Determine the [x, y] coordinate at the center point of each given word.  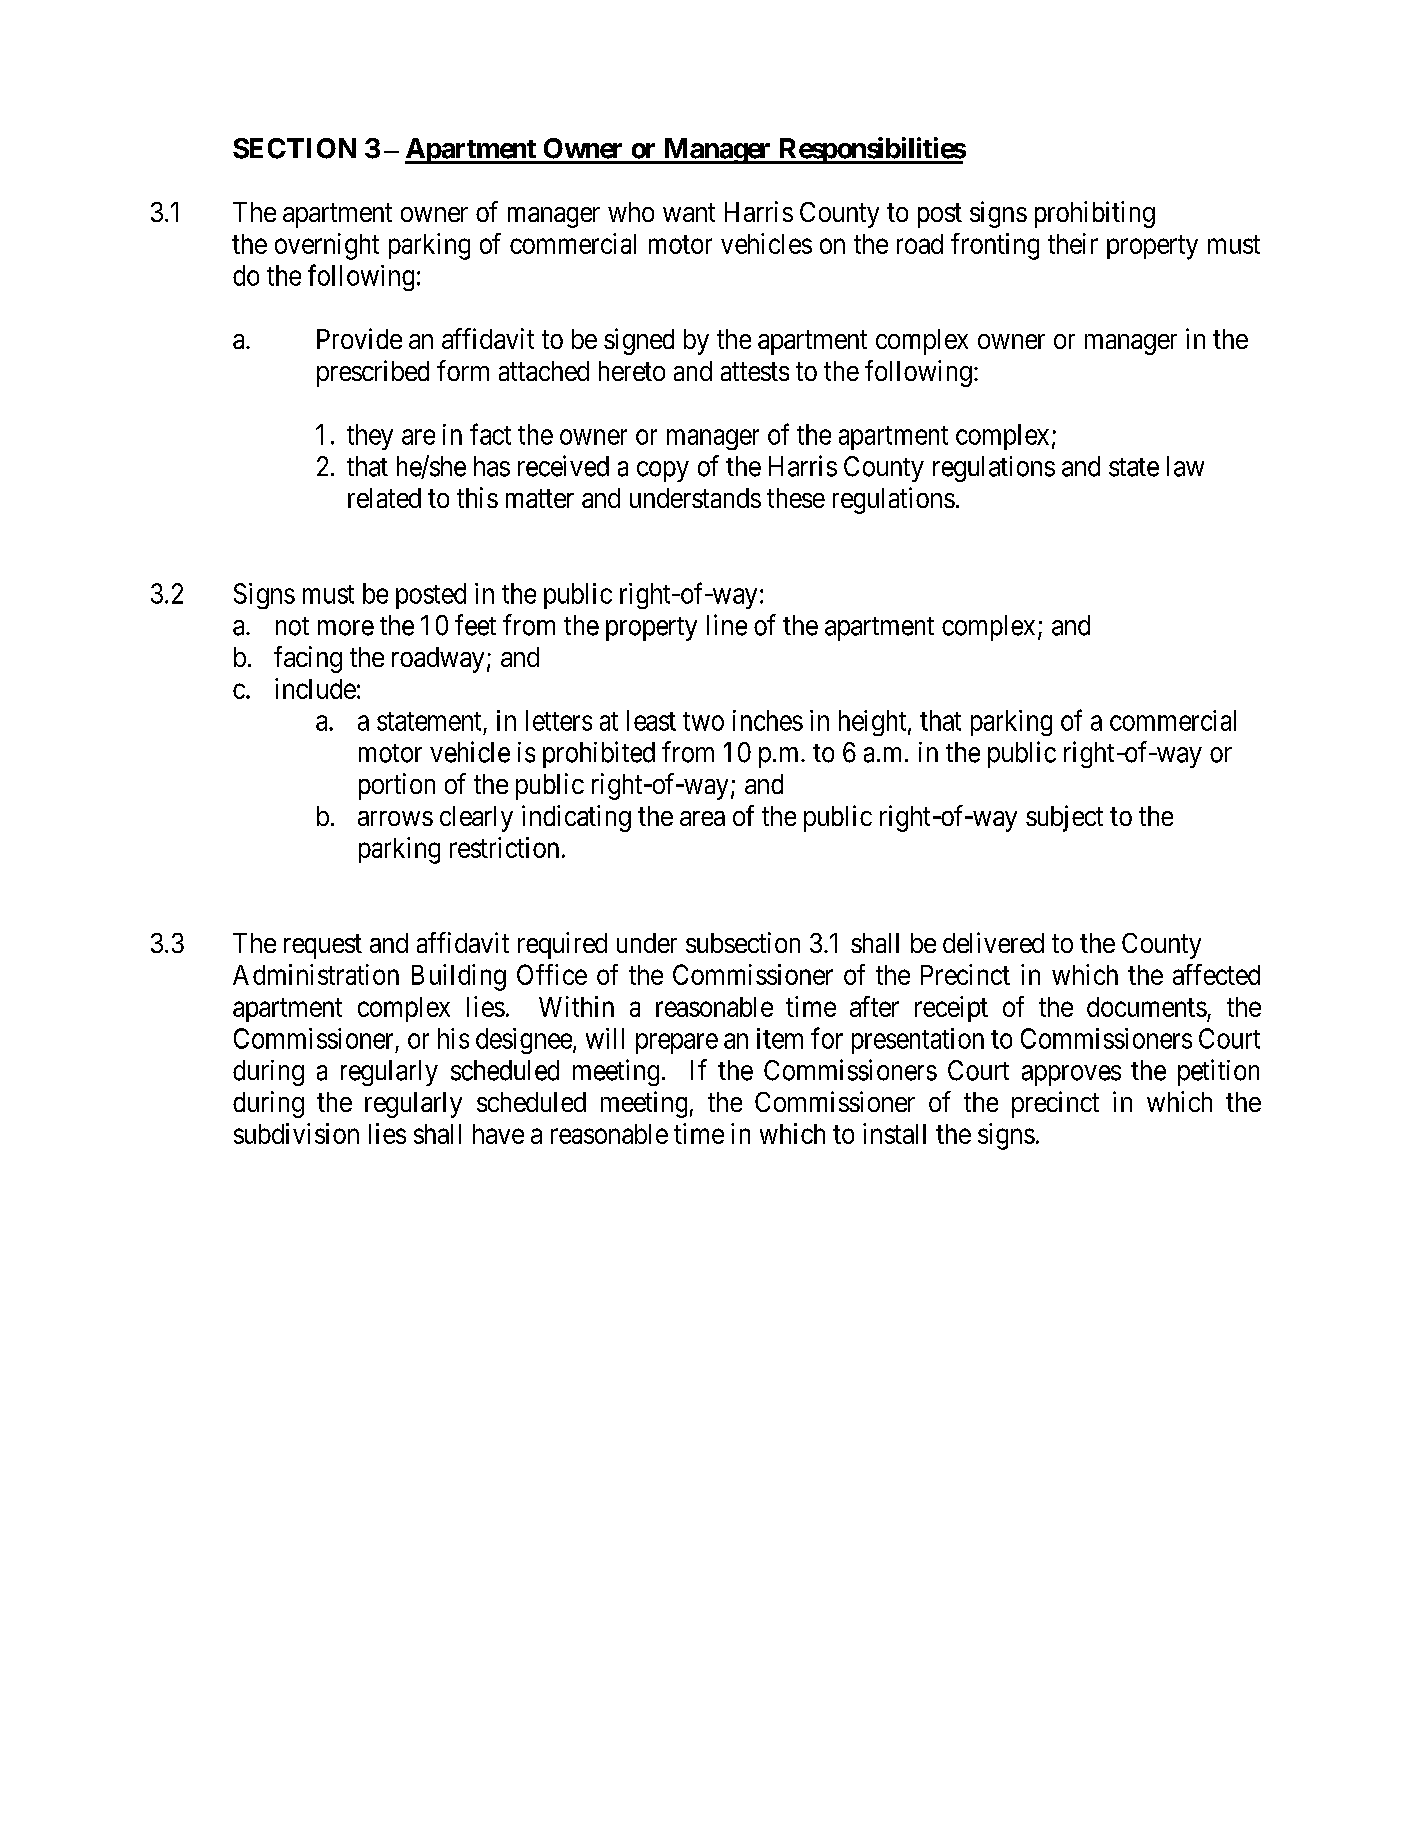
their [1073, 243]
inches [768, 720]
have [498, 1134]
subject [1064, 818]
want [689, 212]
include [315, 688]
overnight [327, 246]
